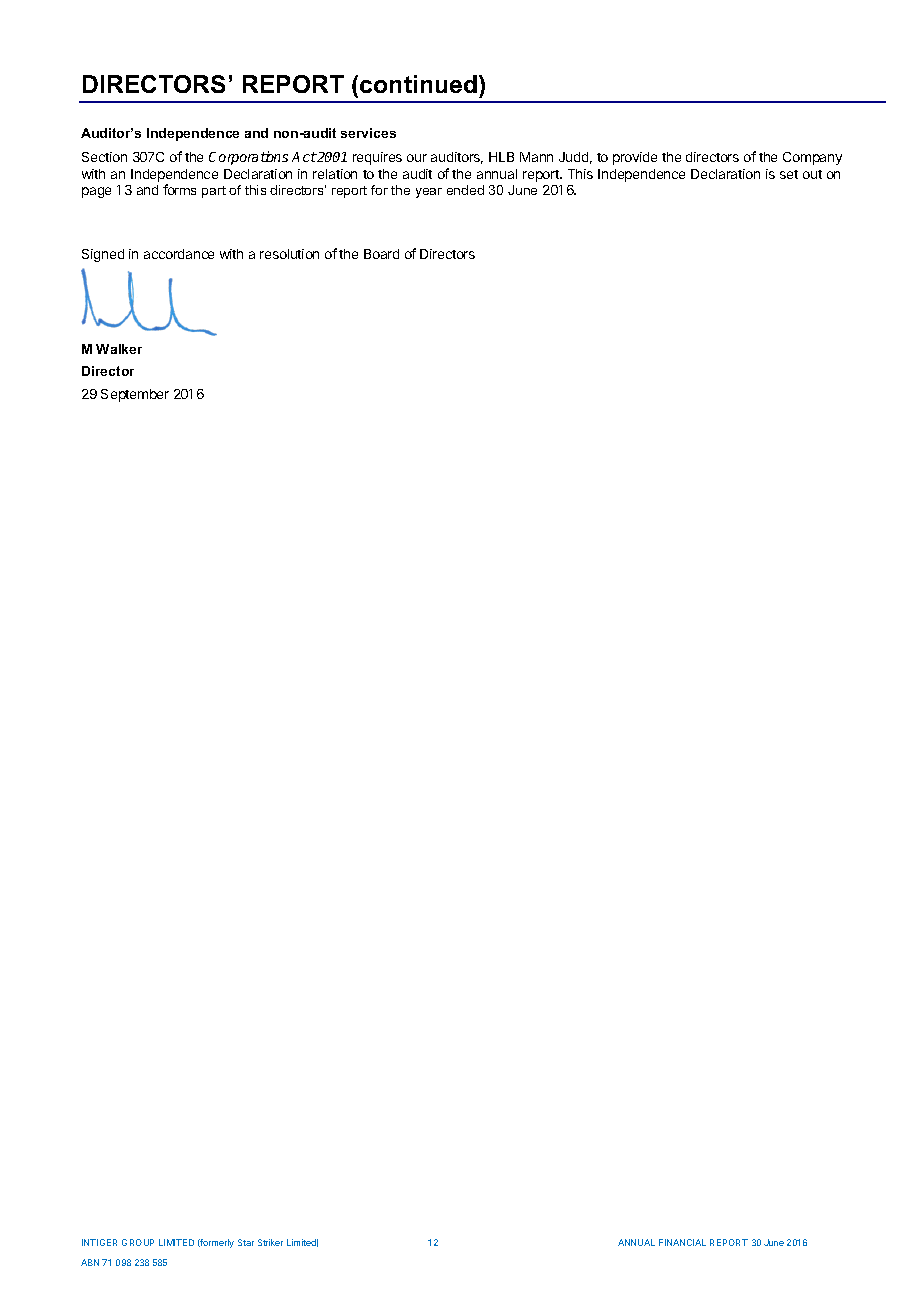 The height and width of the page is (1308, 924). Describe the element at coordinates (381, 254) in the page. I see `Board` at that location.
